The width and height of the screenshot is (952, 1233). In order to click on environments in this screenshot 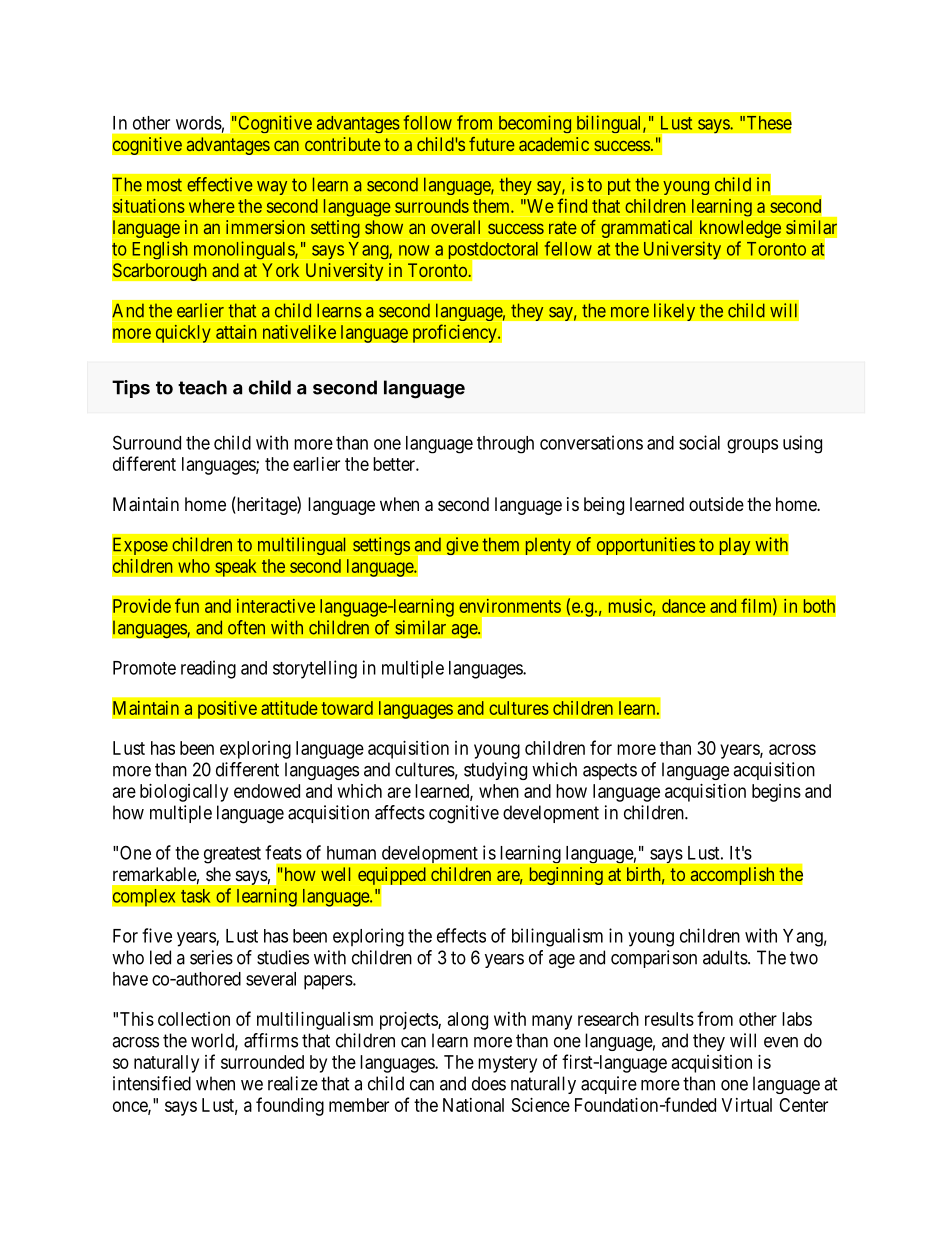, I will do `click(510, 606)`.
